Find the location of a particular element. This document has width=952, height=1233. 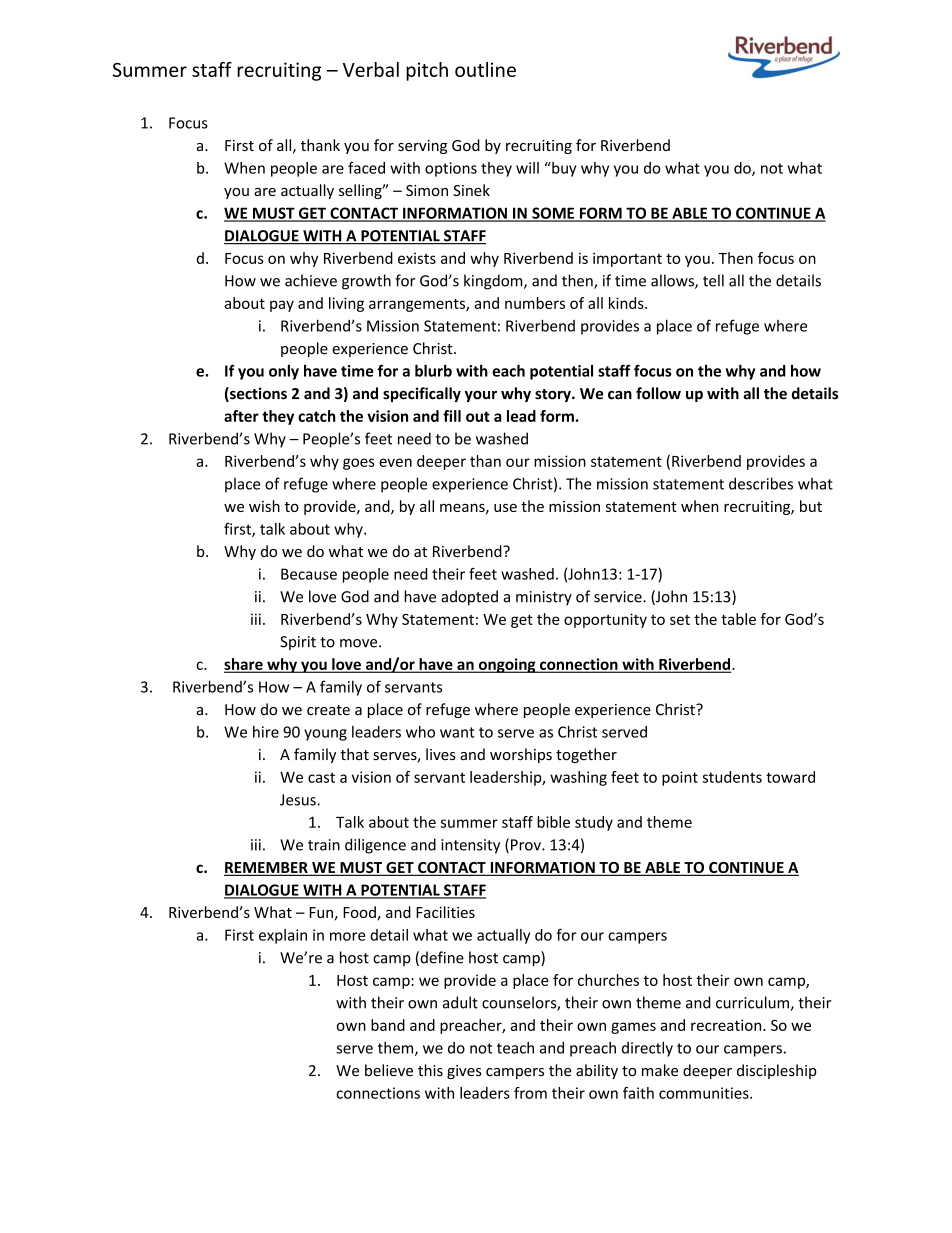

ministry is located at coordinates (544, 598).
